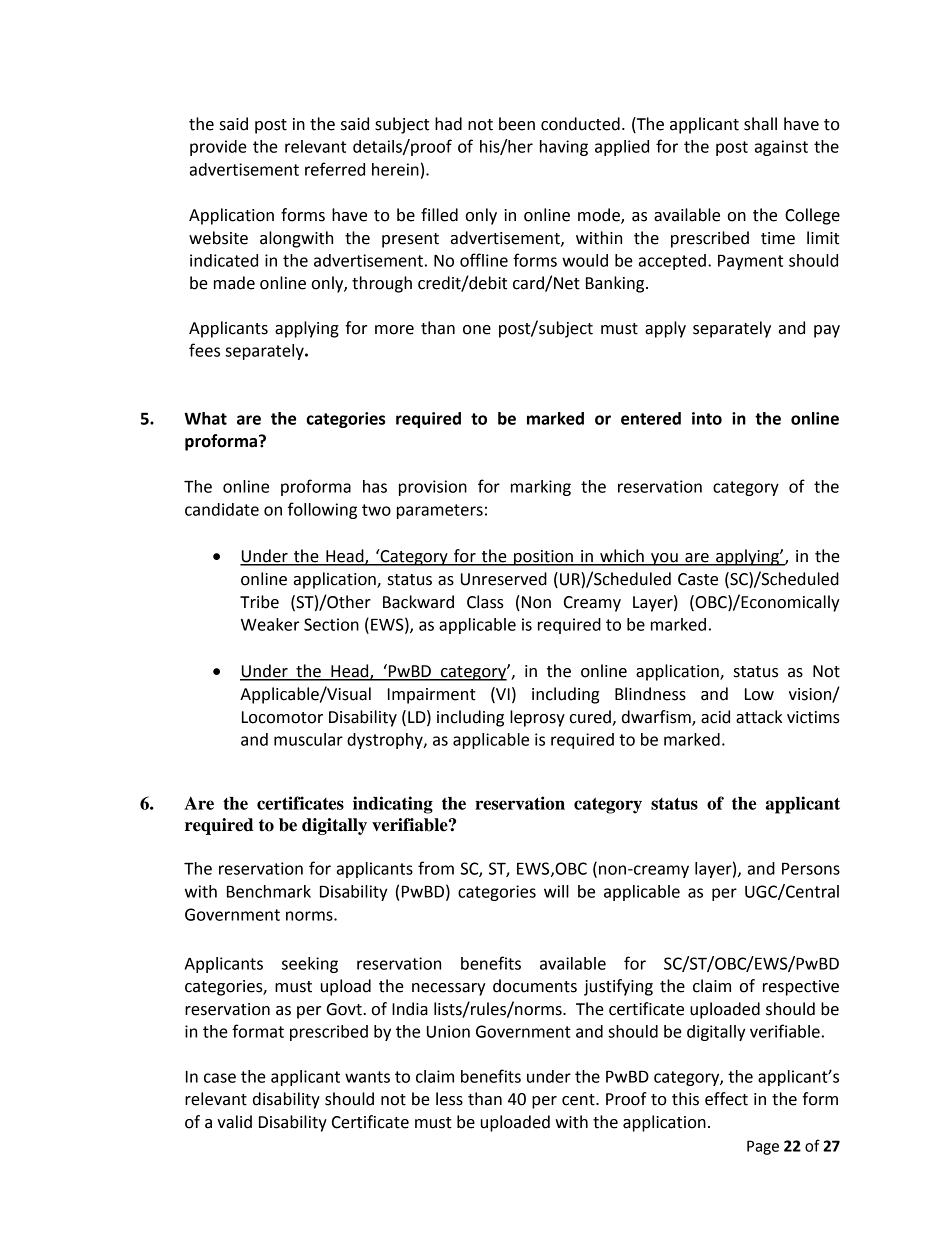 The height and width of the screenshot is (1233, 952). I want to click on effect, so click(726, 1099).
